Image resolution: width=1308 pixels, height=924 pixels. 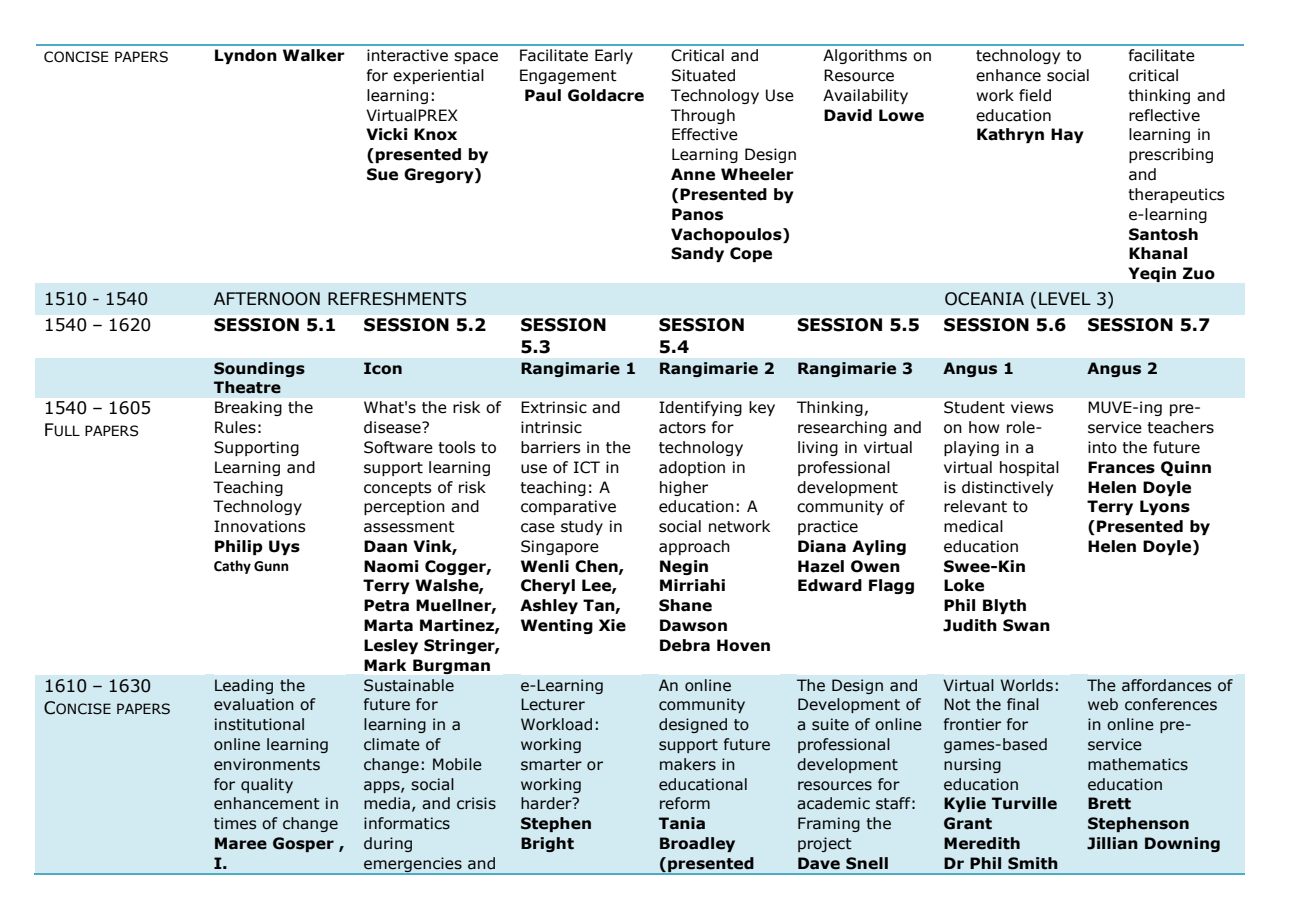 I want to click on during, so click(x=388, y=844).
